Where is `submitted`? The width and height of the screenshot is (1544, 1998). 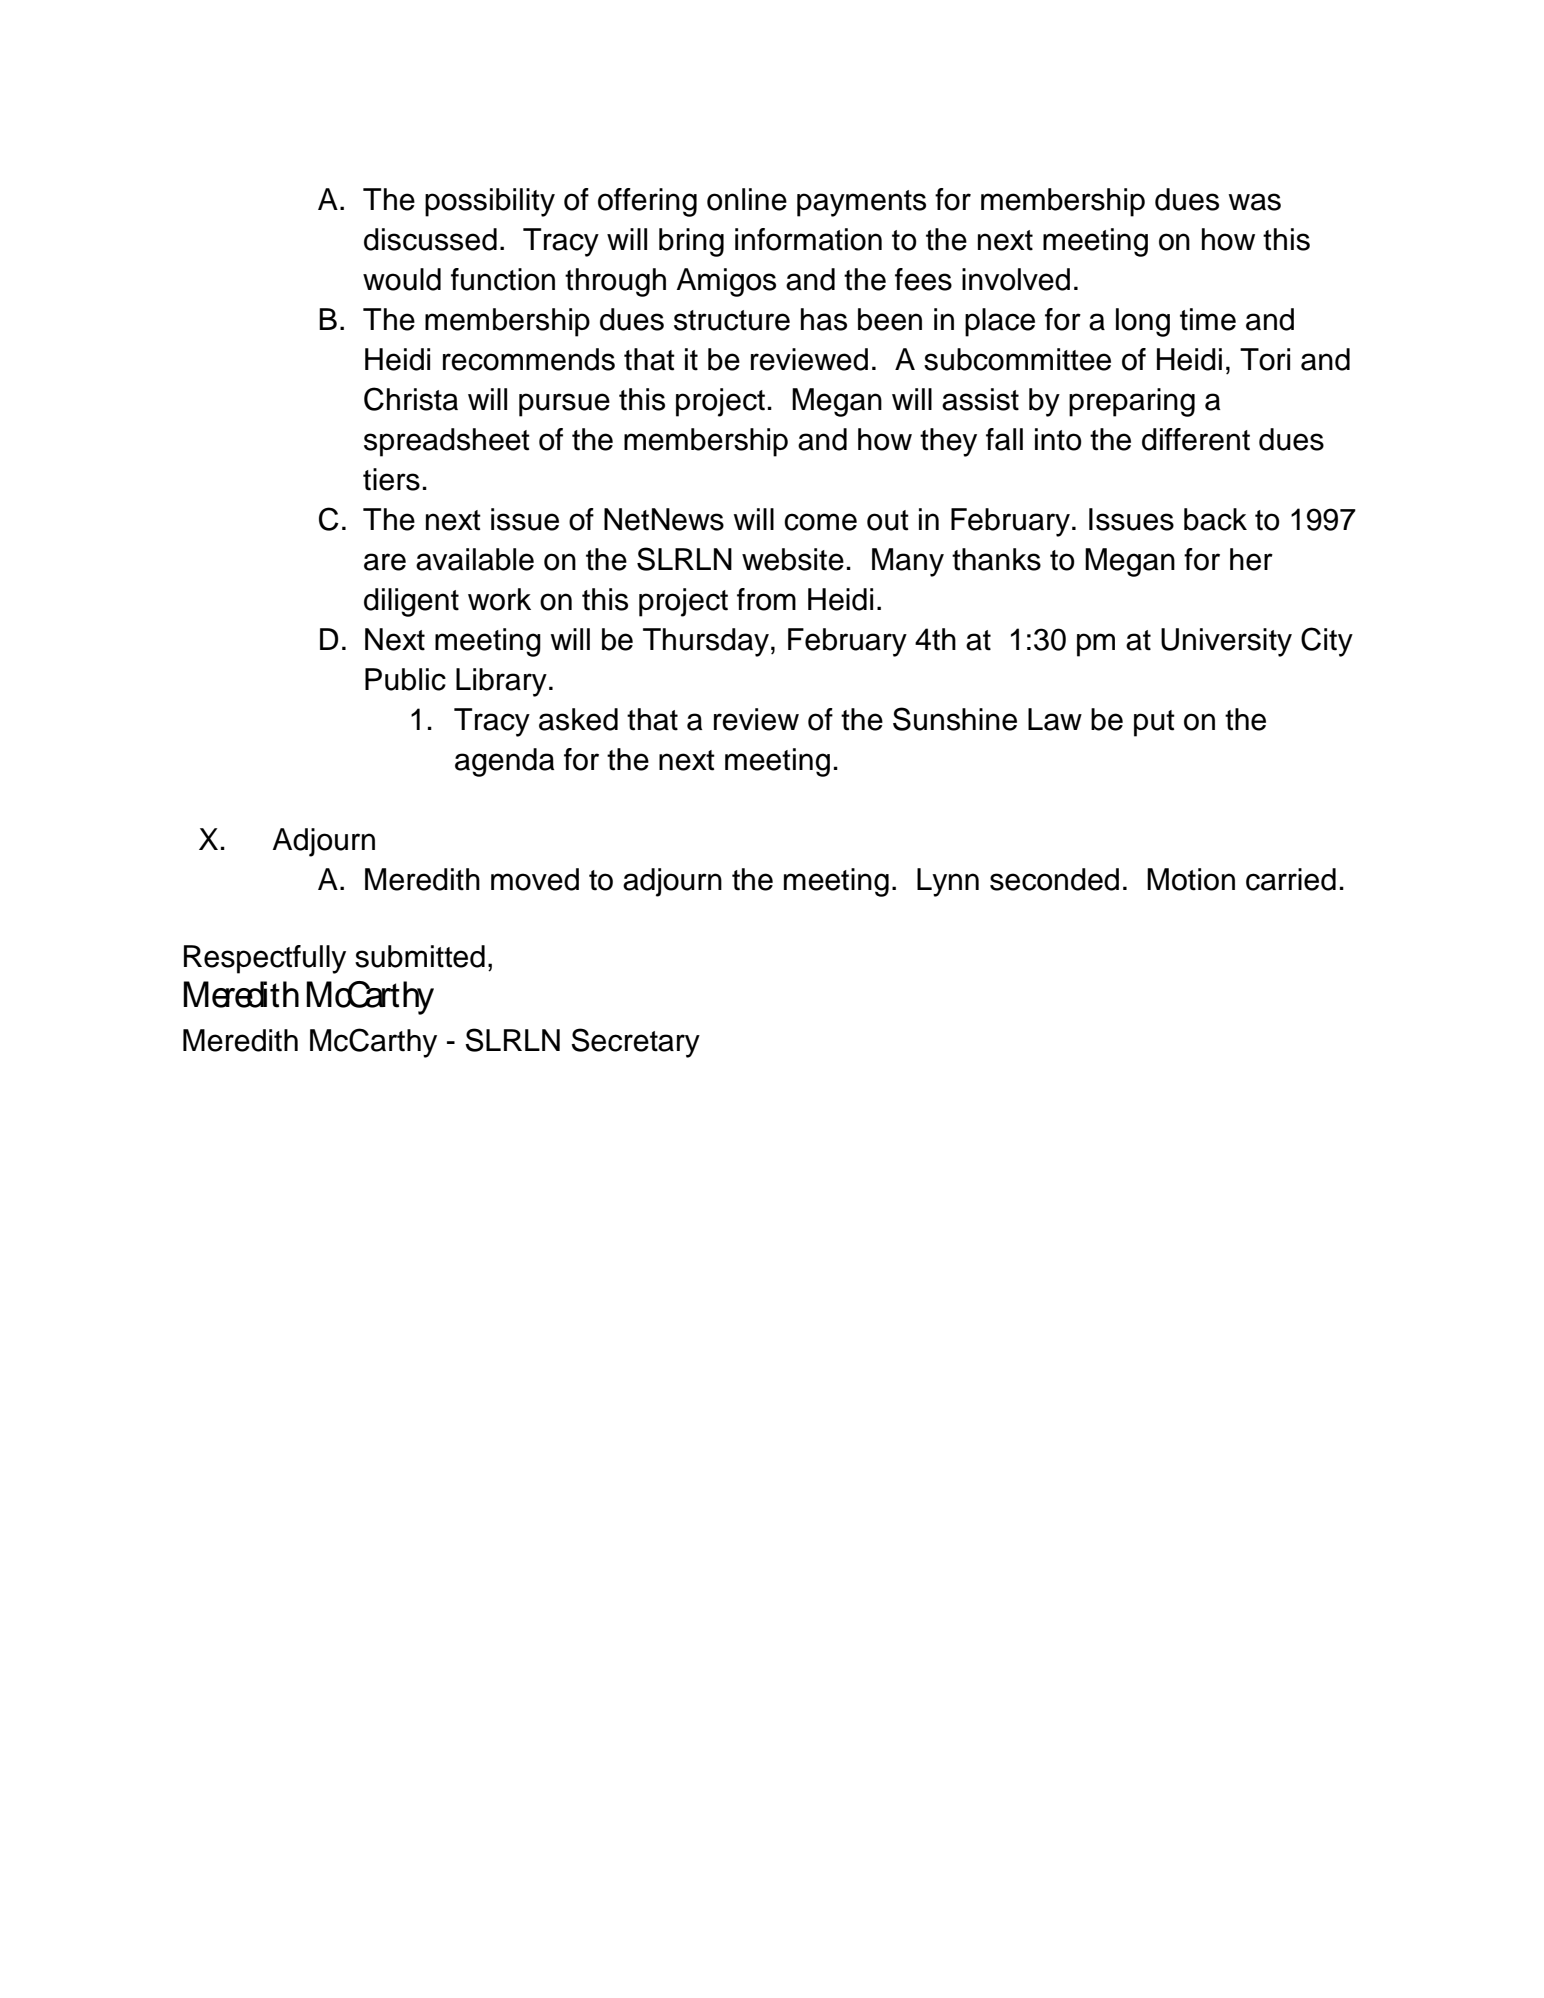 submitted is located at coordinates (420, 956).
